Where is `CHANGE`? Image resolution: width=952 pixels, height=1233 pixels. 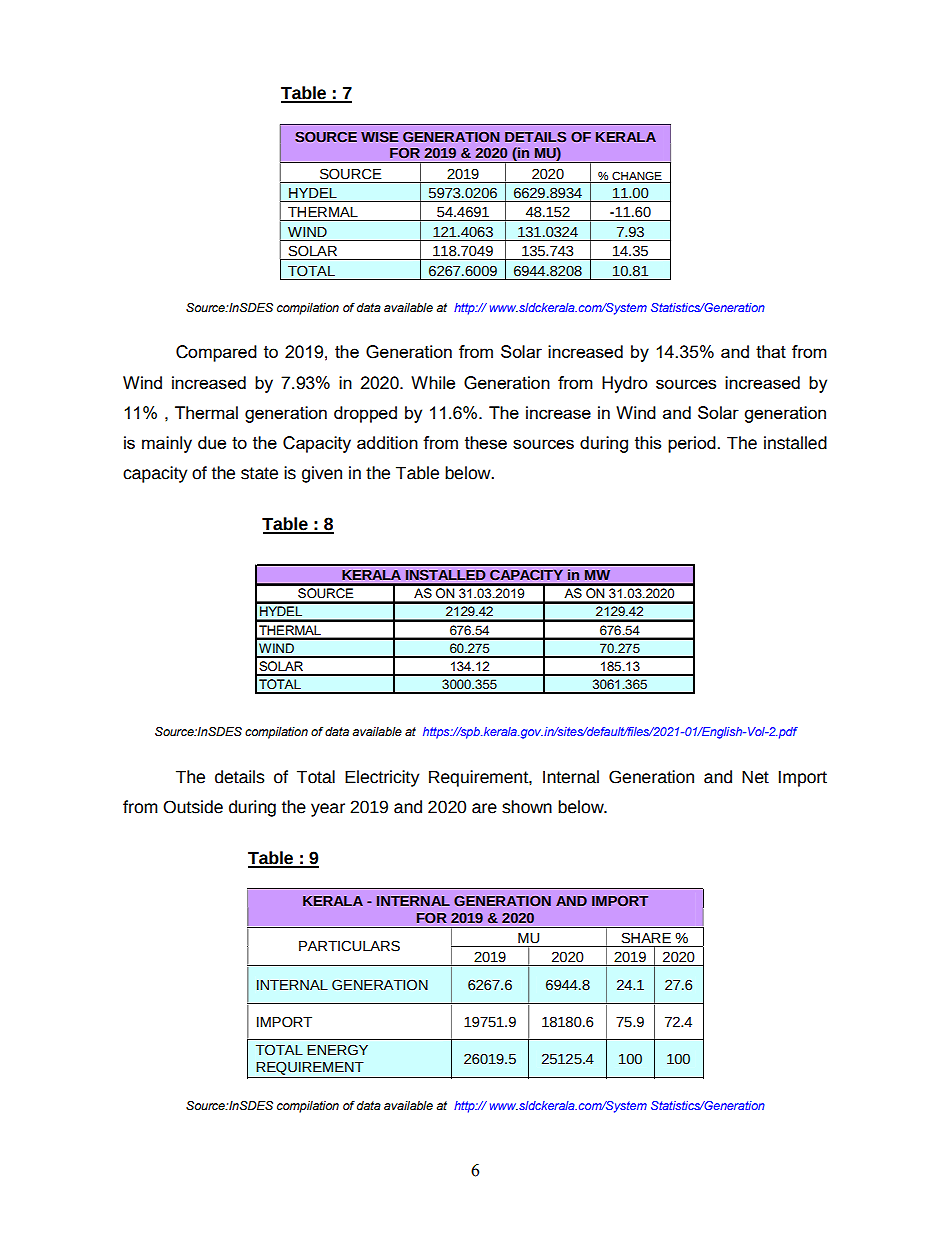
CHANGE is located at coordinates (637, 175).
